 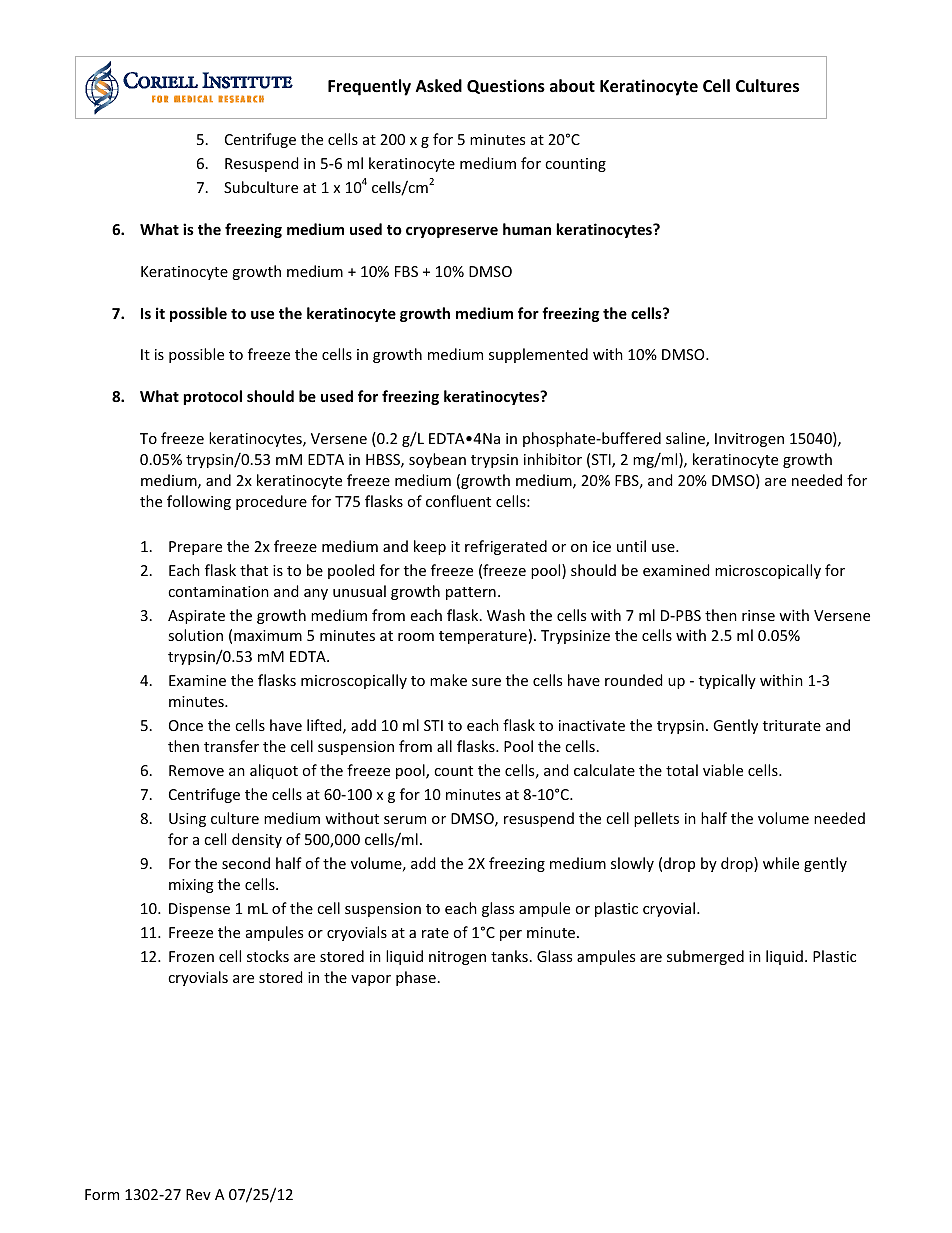 I want to click on Frequently, so click(x=369, y=87).
